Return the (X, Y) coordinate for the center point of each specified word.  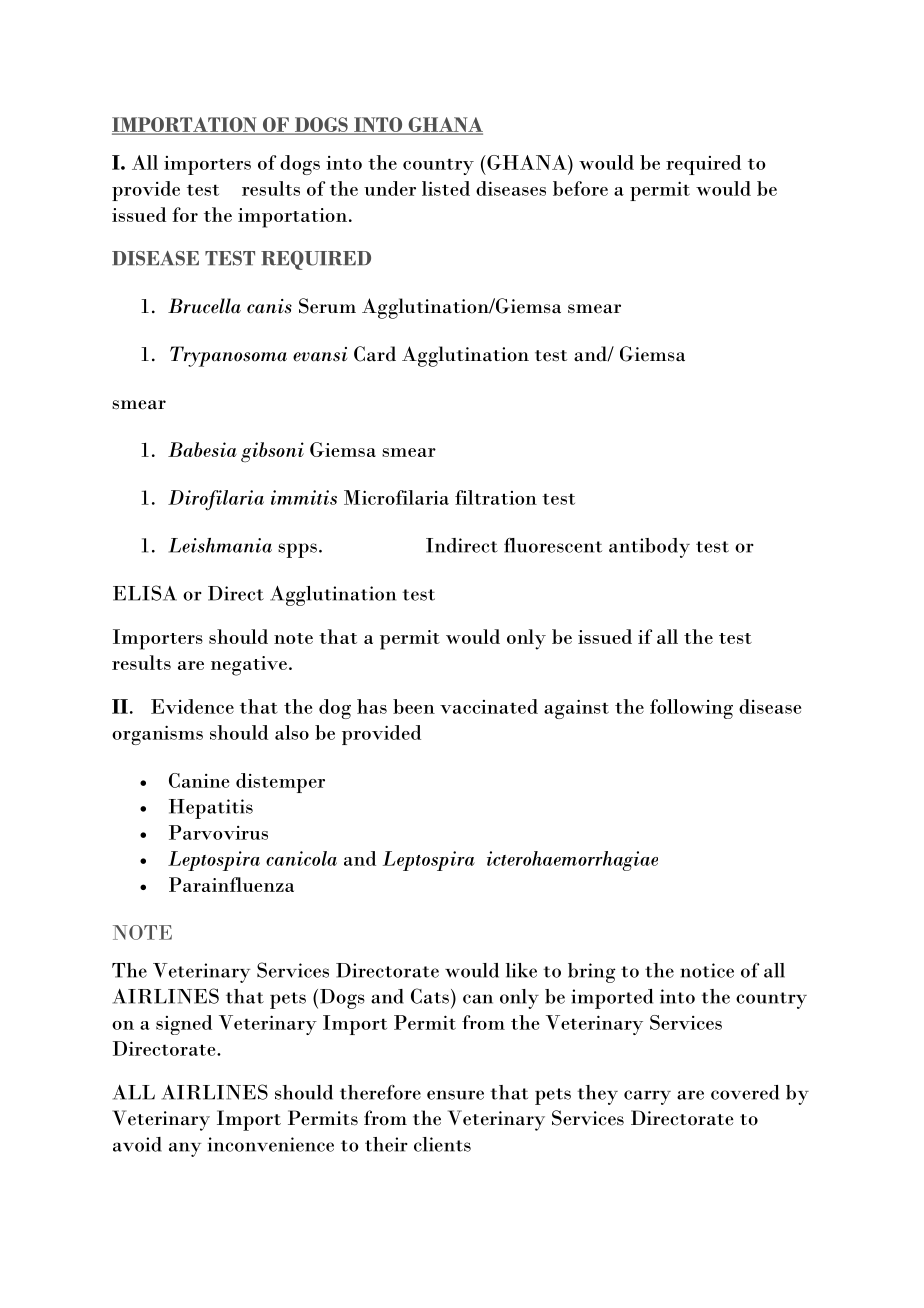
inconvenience (271, 1144)
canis (269, 306)
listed (446, 188)
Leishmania (220, 545)
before (580, 188)
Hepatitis (211, 809)
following (691, 709)
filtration (496, 497)
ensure (455, 1095)
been (414, 706)
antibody (649, 548)
